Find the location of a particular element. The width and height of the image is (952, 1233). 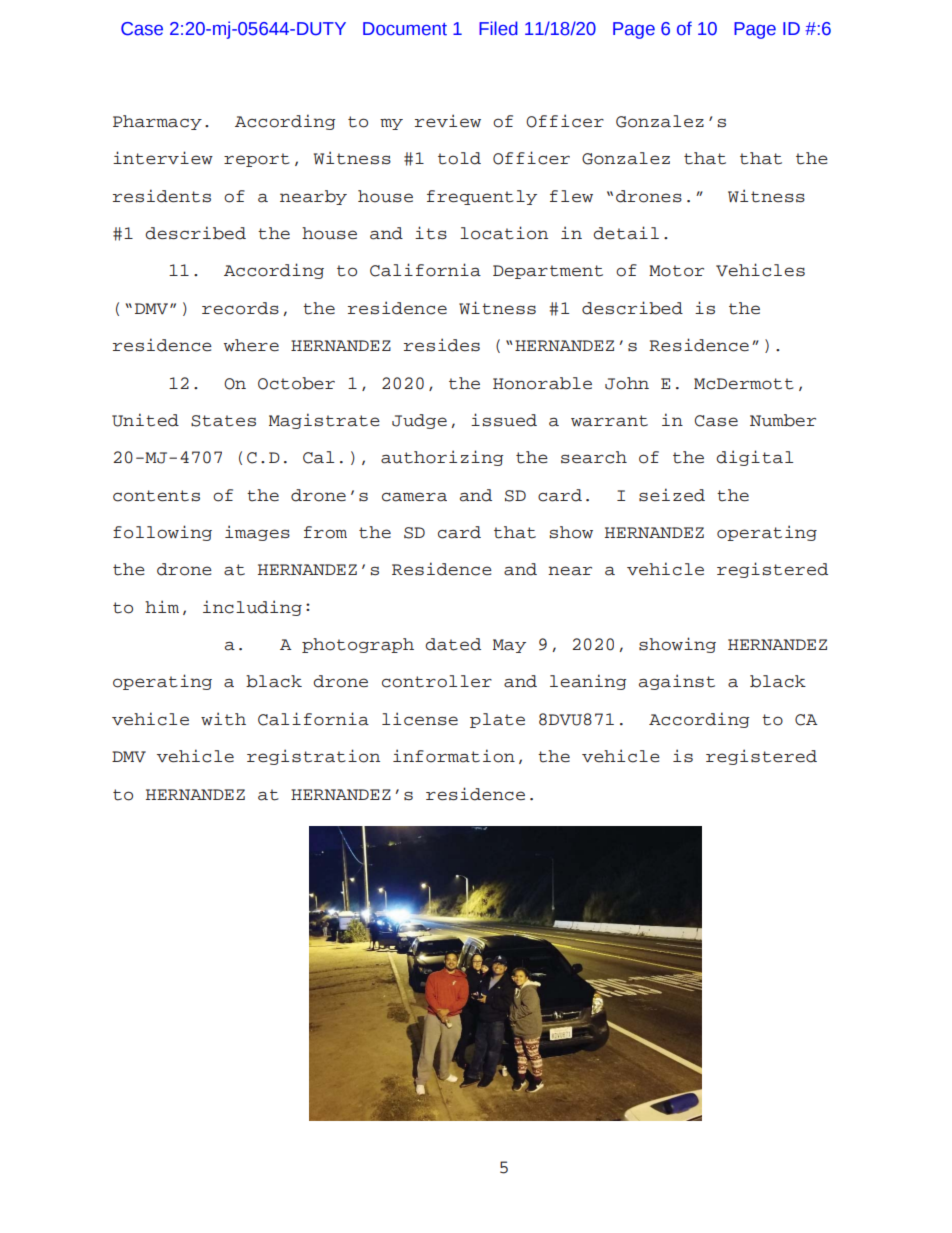

camera is located at coordinates (414, 497).
